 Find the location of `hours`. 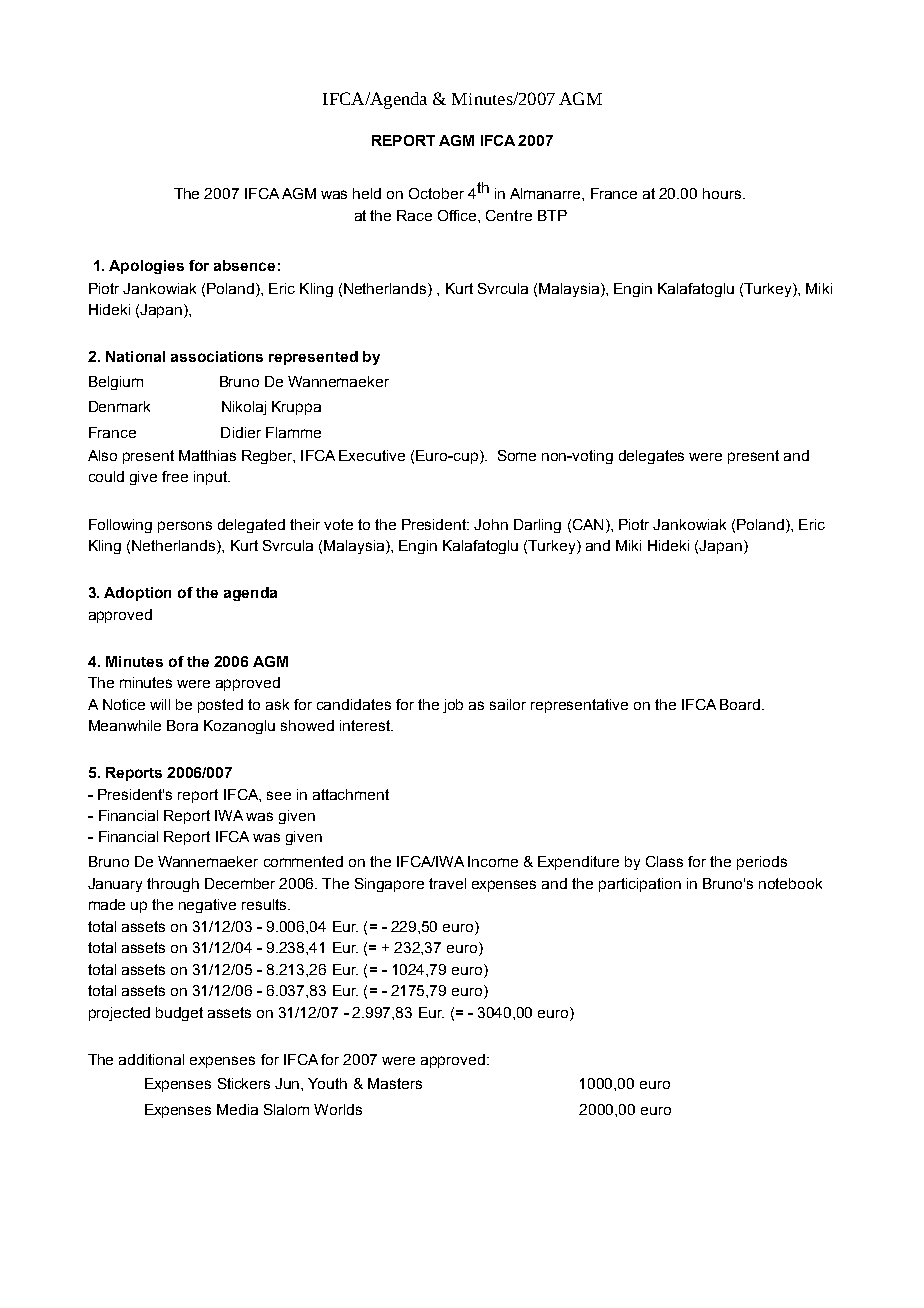

hours is located at coordinates (723, 193).
